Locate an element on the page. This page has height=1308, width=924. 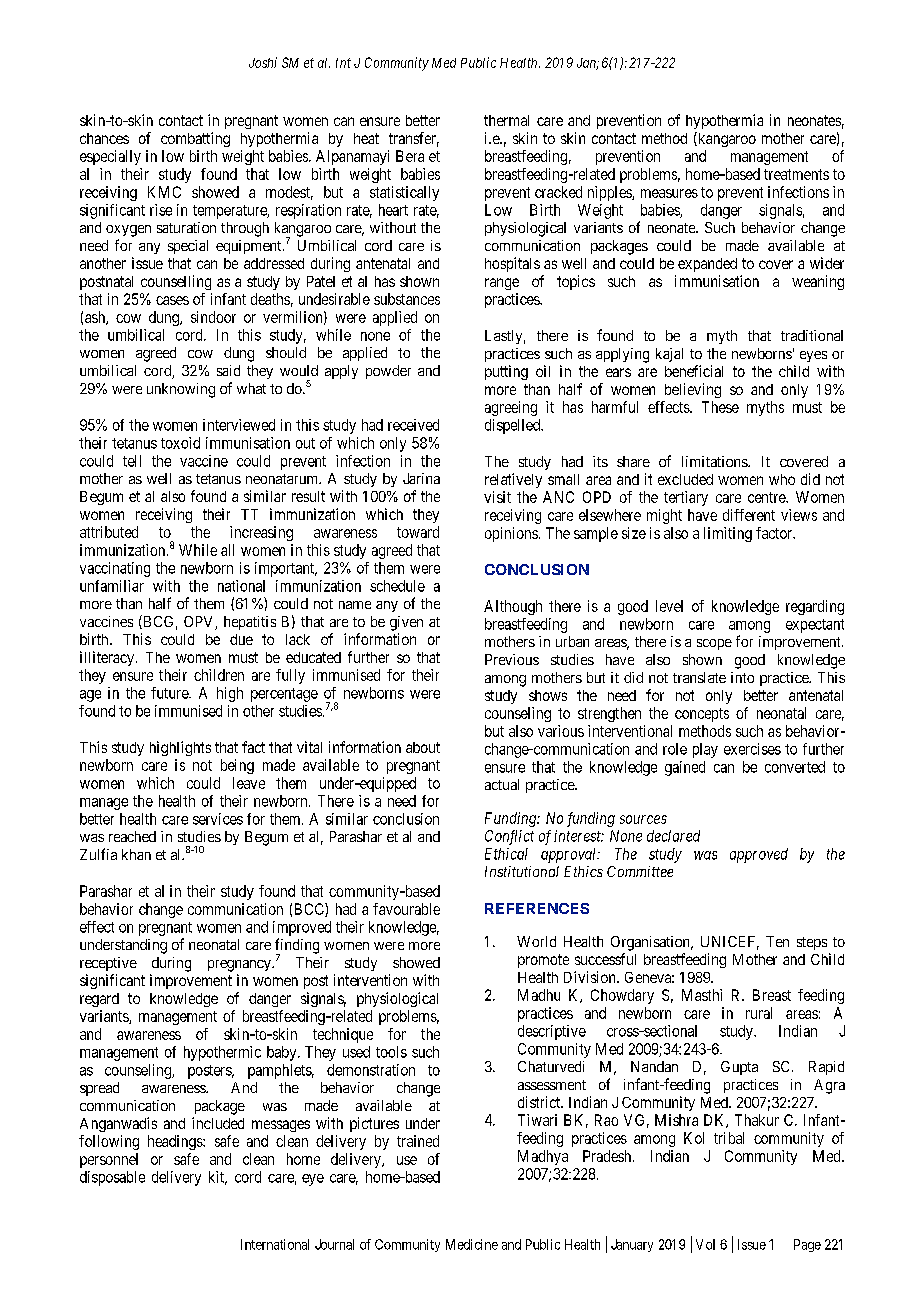
Previous is located at coordinates (512, 659).
